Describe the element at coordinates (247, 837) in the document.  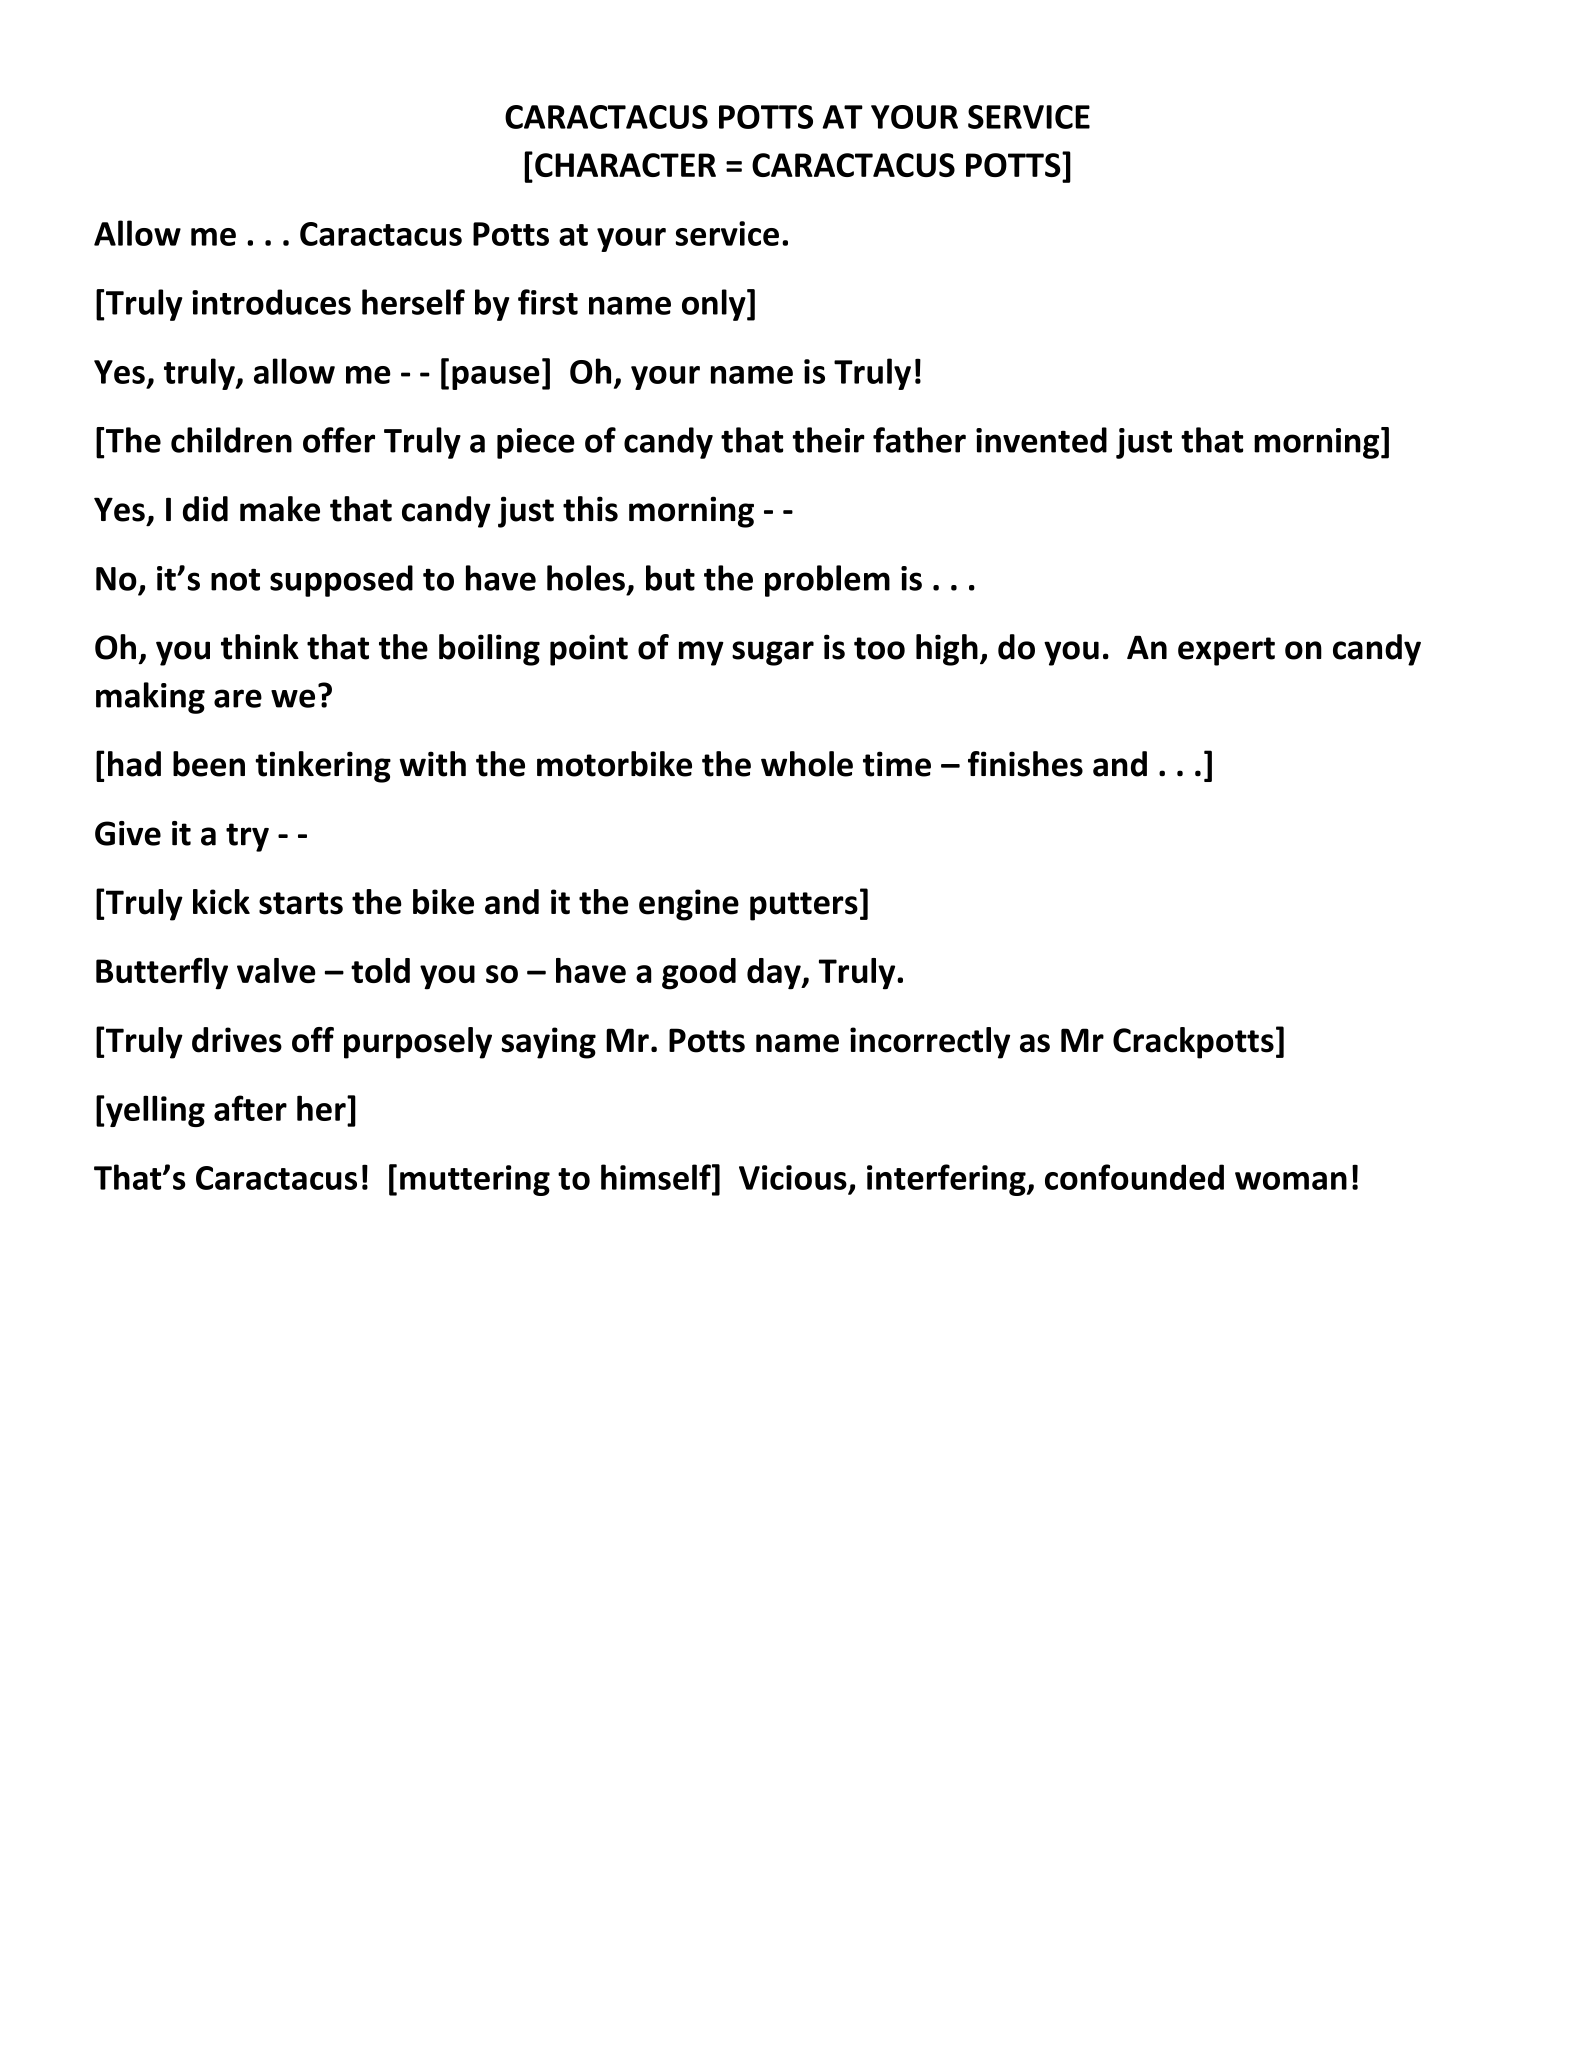
I see `try` at that location.
